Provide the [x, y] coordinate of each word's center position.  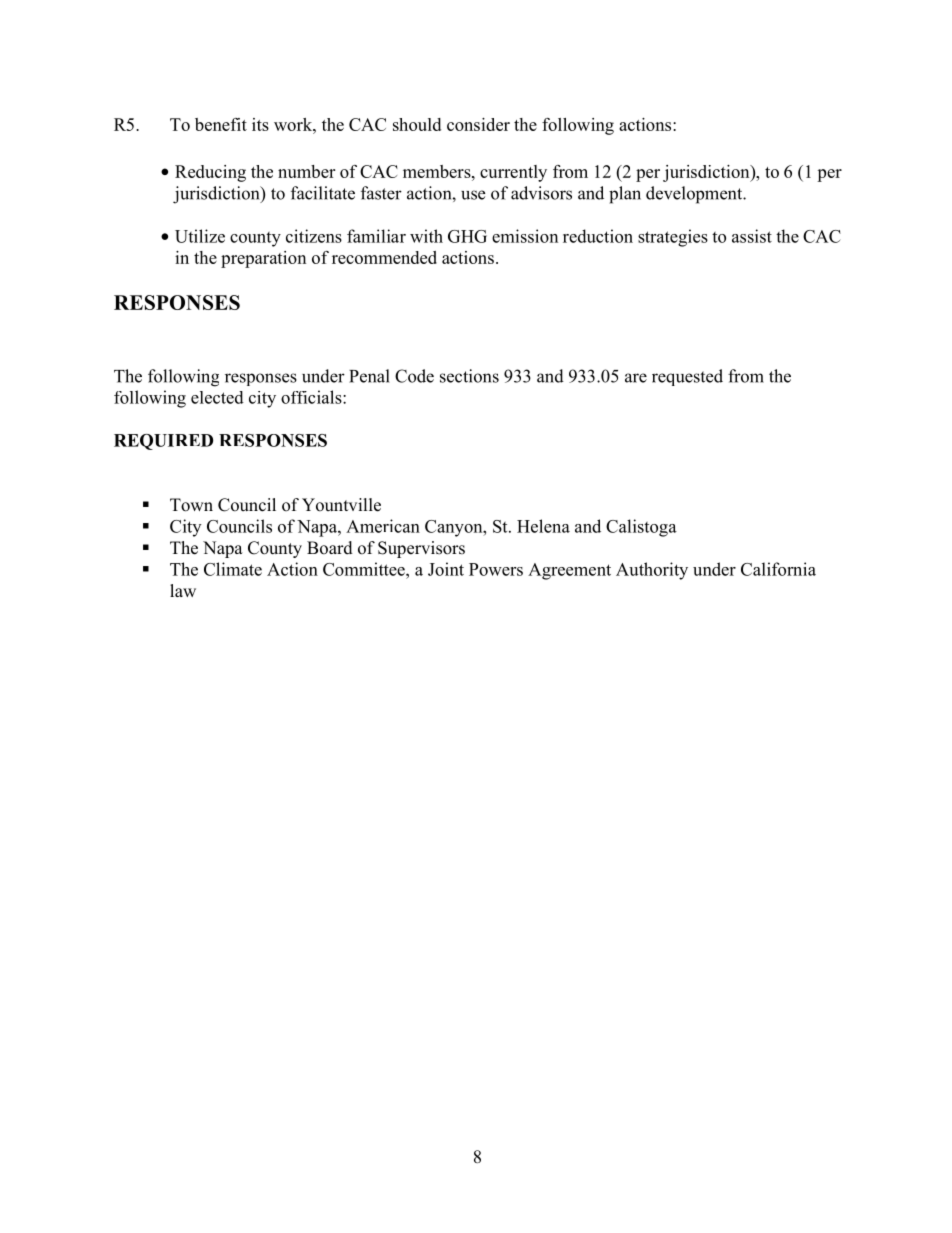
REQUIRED [163, 442]
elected [217, 397]
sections [469, 376]
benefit [221, 124]
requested [687, 377]
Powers [496, 569]
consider [478, 124]
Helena [543, 526]
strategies [673, 238]
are [636, 378]
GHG [467, 236]
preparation [263, 259]
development [695, 195]
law [183, 590]
